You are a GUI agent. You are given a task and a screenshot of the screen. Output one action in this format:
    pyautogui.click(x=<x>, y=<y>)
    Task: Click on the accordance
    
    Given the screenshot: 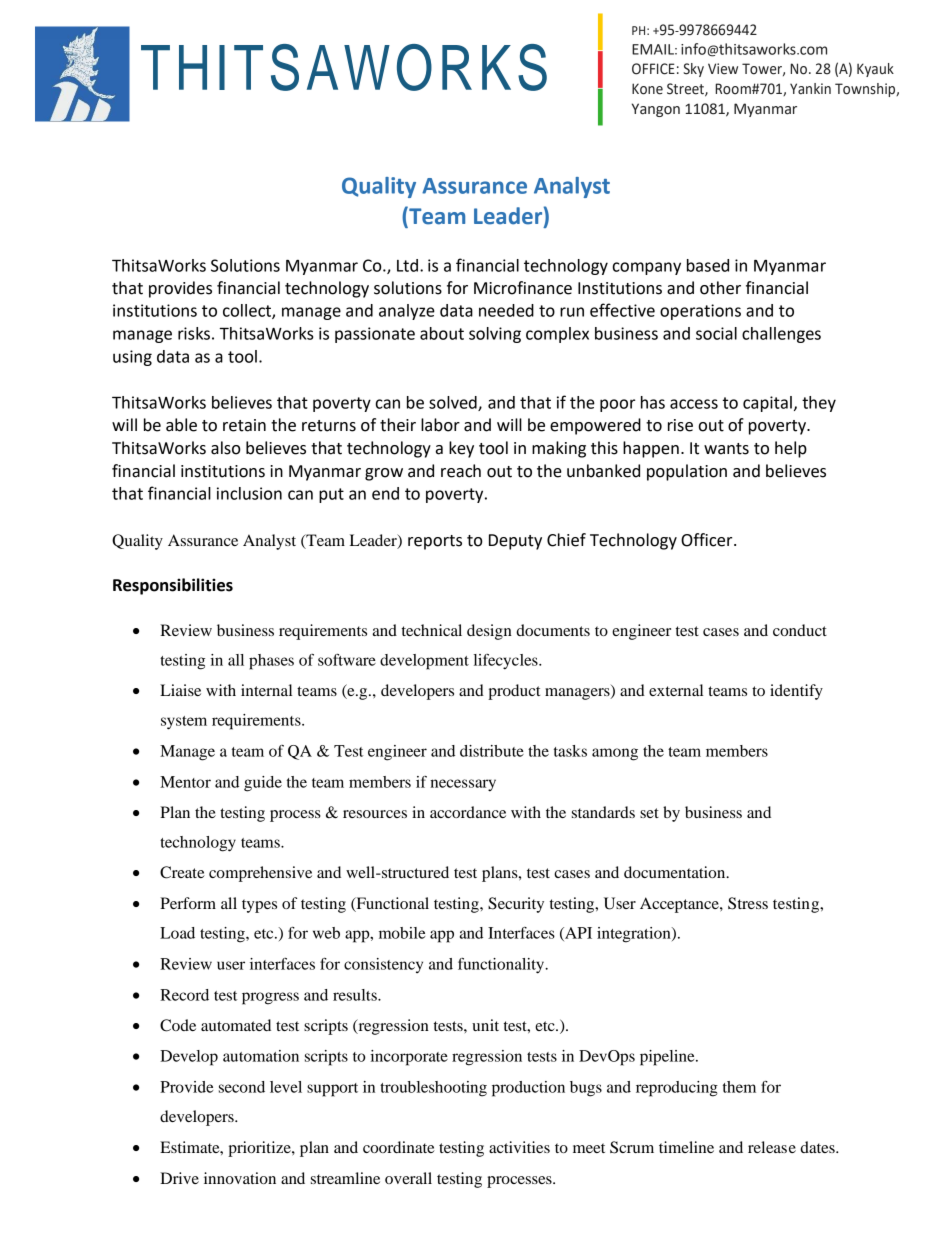 What is the action you would take?
    pyautogui.click(x=468, y=812)
